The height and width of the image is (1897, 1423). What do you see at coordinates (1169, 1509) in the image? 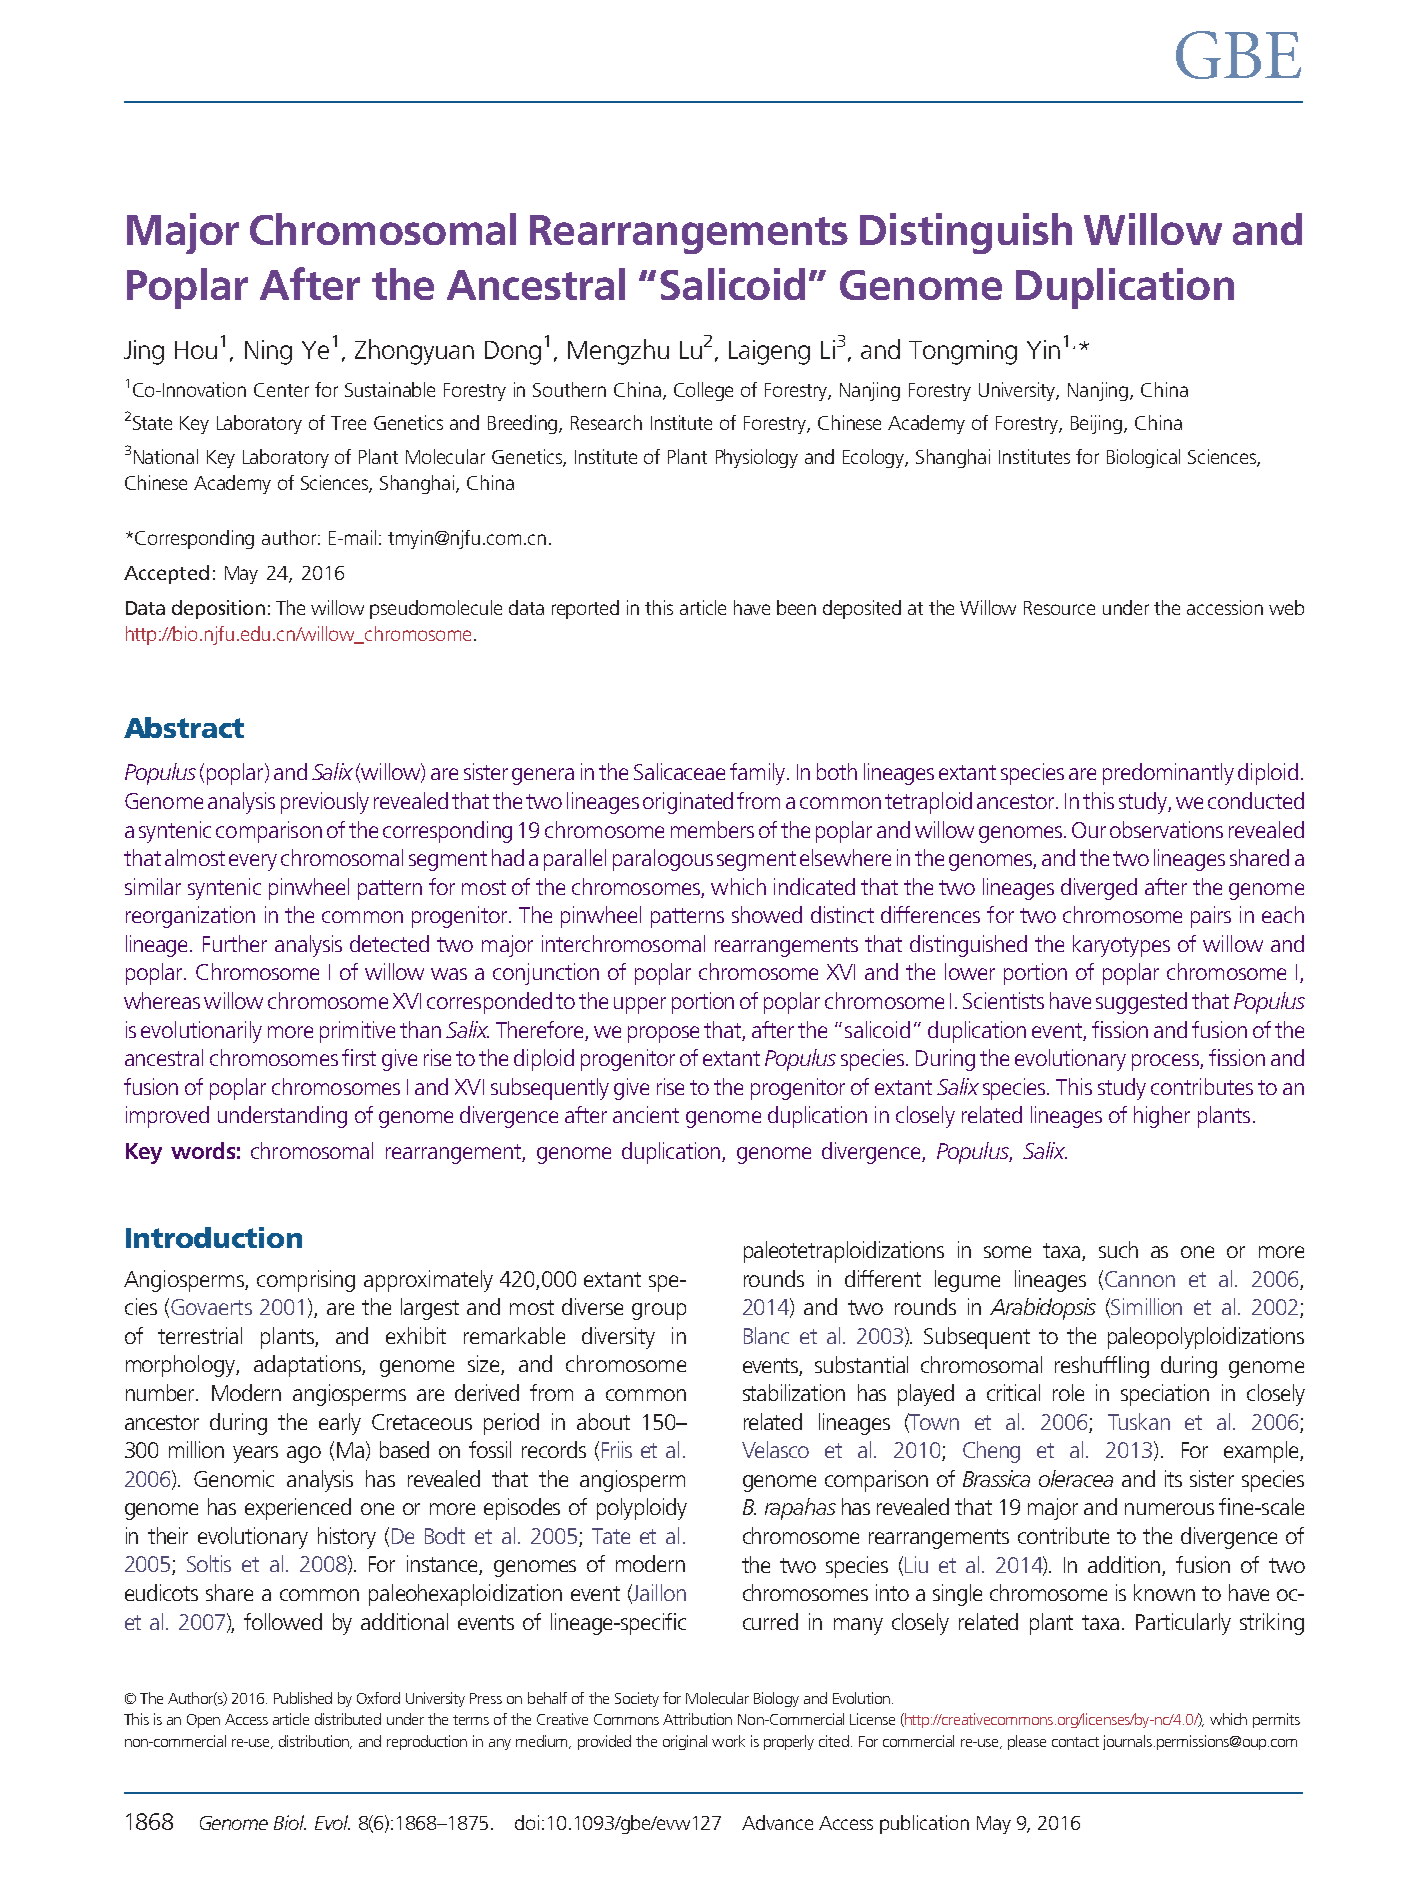
I see `numerous` at bounding box center [1169, 1509].
